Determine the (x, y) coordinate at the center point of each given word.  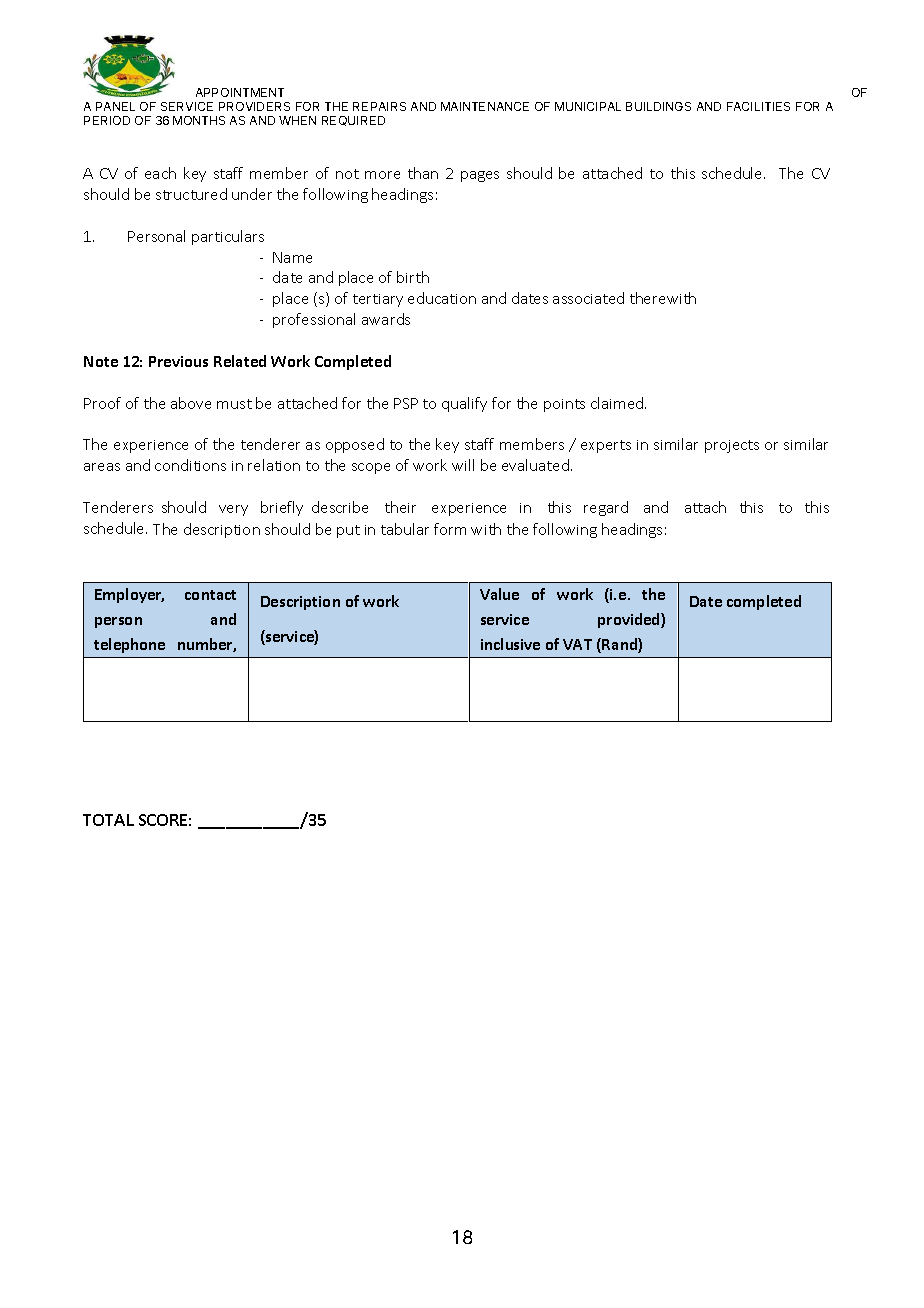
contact (210, 595)
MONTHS (199, 120)
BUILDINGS (658, 106)
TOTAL (108, 820)
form (450, 529)
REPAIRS (379, 106)
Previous (178, 361)
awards (386, 319)
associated (588, 298)
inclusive (510, 644)
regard (606, 508)
